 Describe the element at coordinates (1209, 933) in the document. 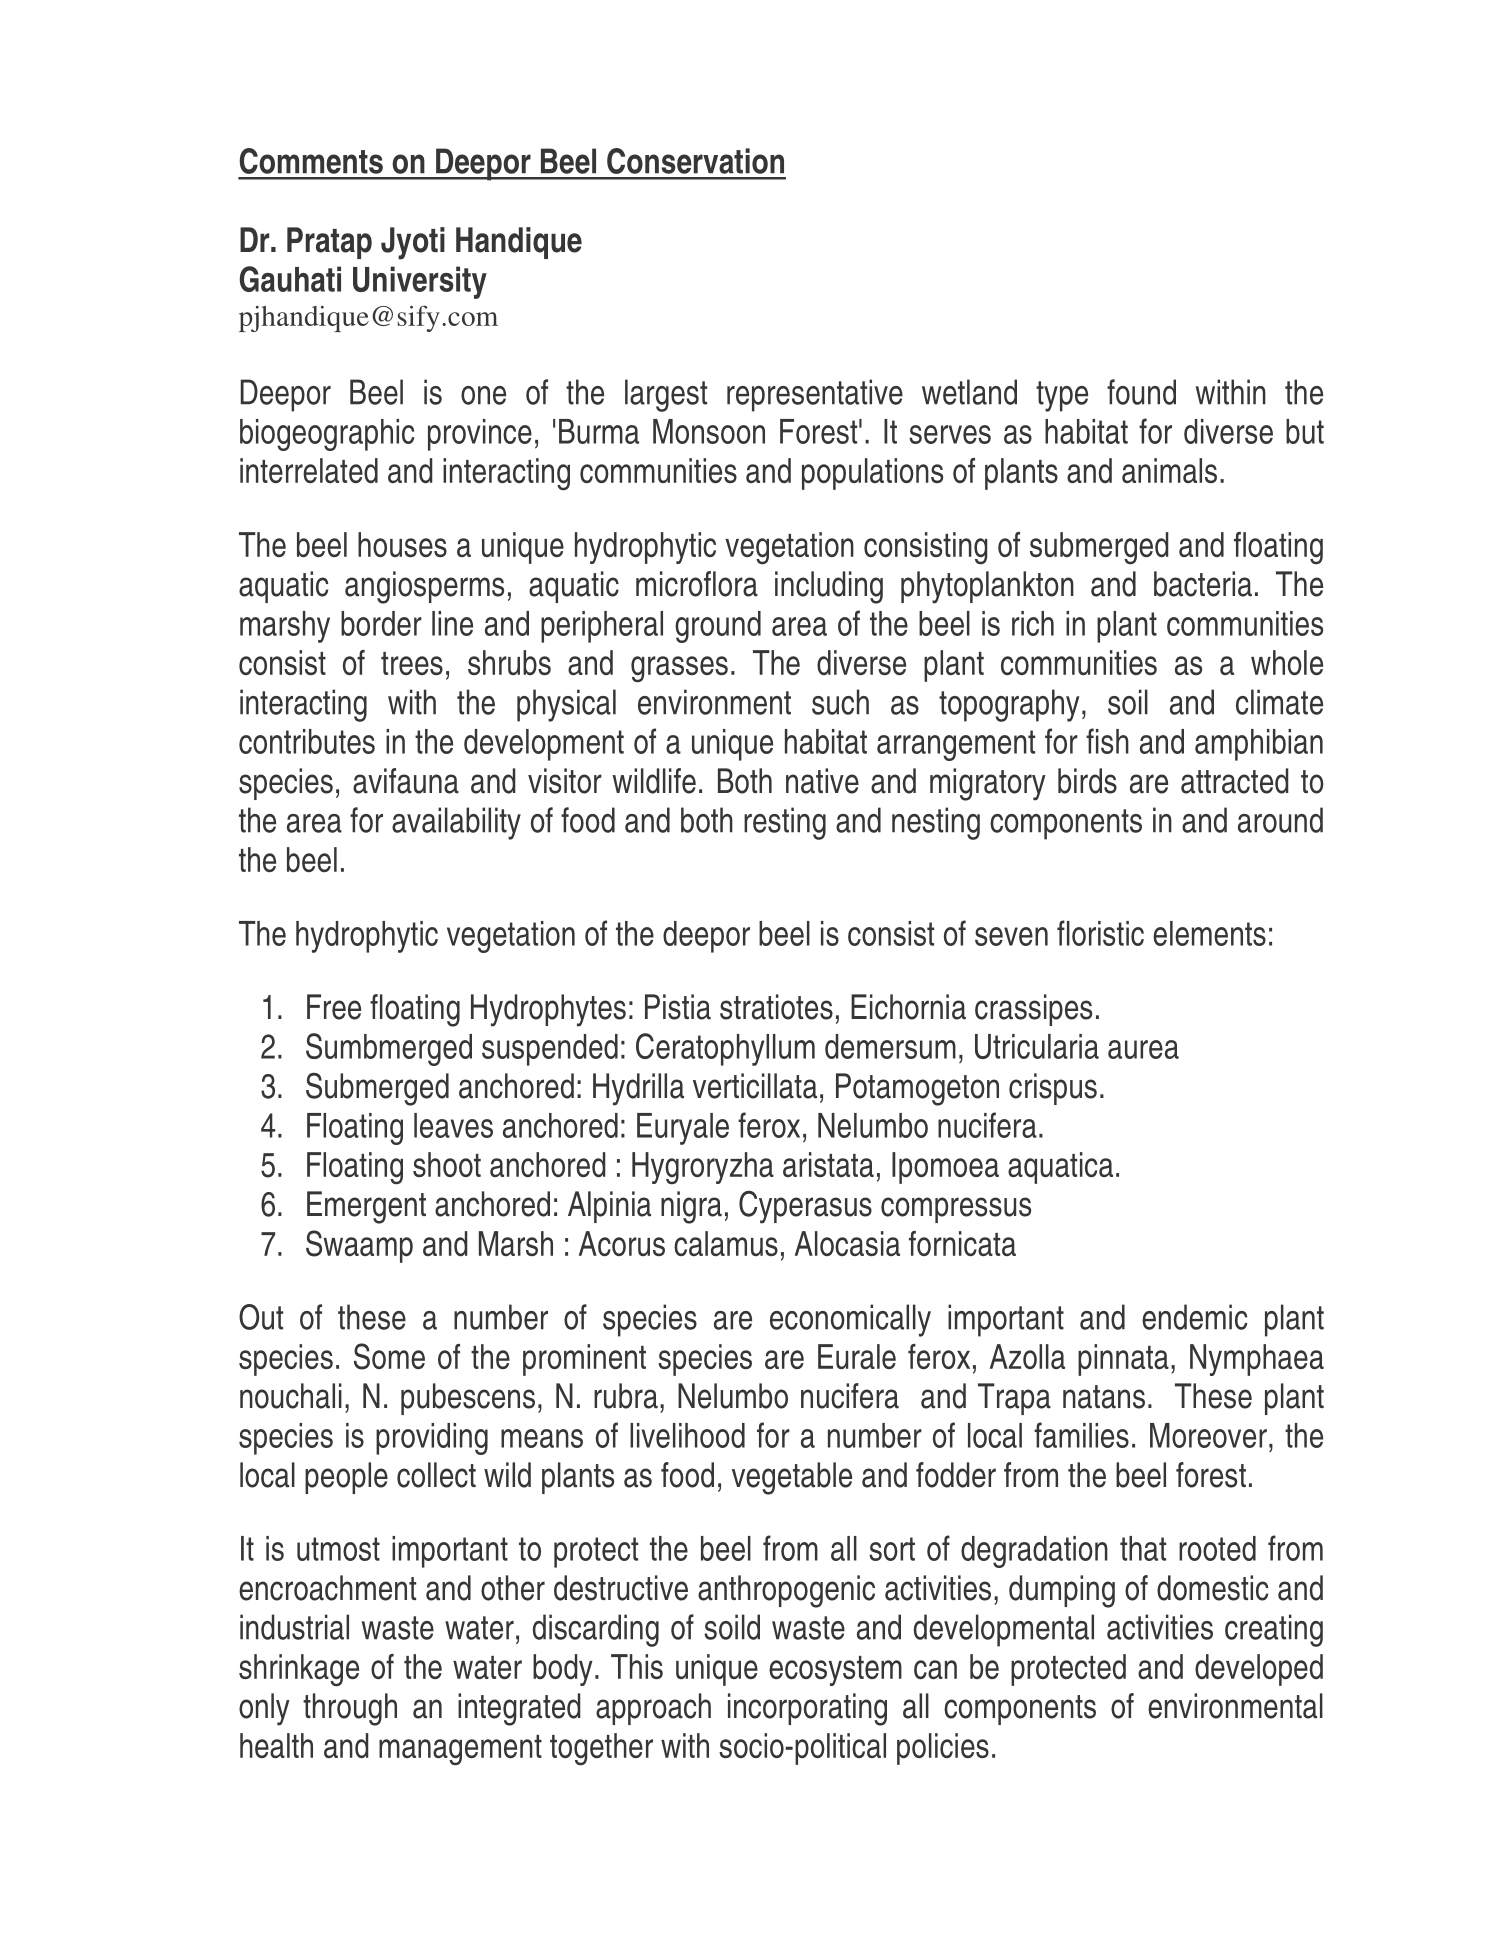

I see `elements` at that location.
